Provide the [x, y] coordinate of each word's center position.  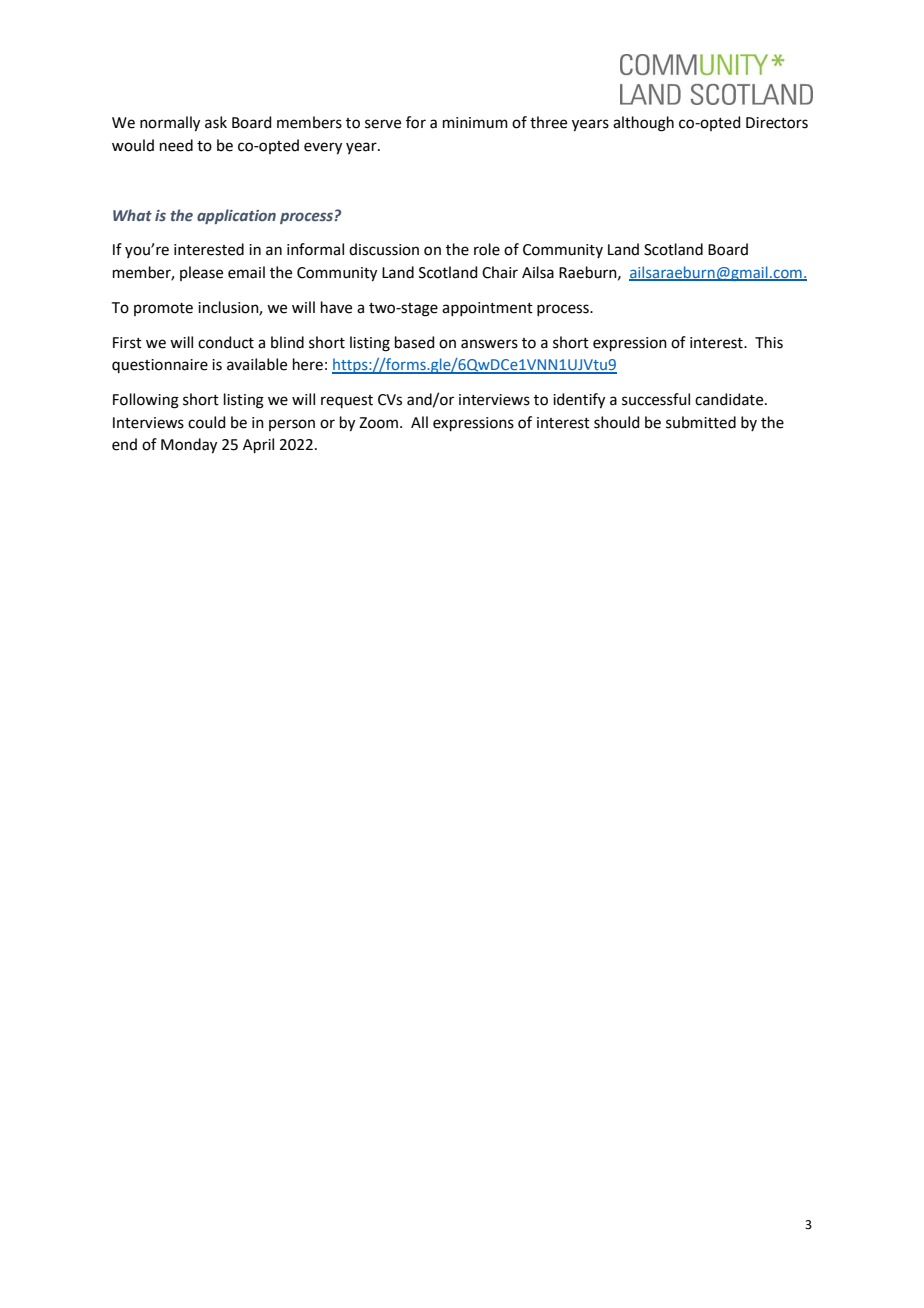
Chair [500, 272]
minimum [475, 123]
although [643, 124]
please [201, 273]
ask [216, 122]
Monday [189, 446]
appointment [487, 309]
